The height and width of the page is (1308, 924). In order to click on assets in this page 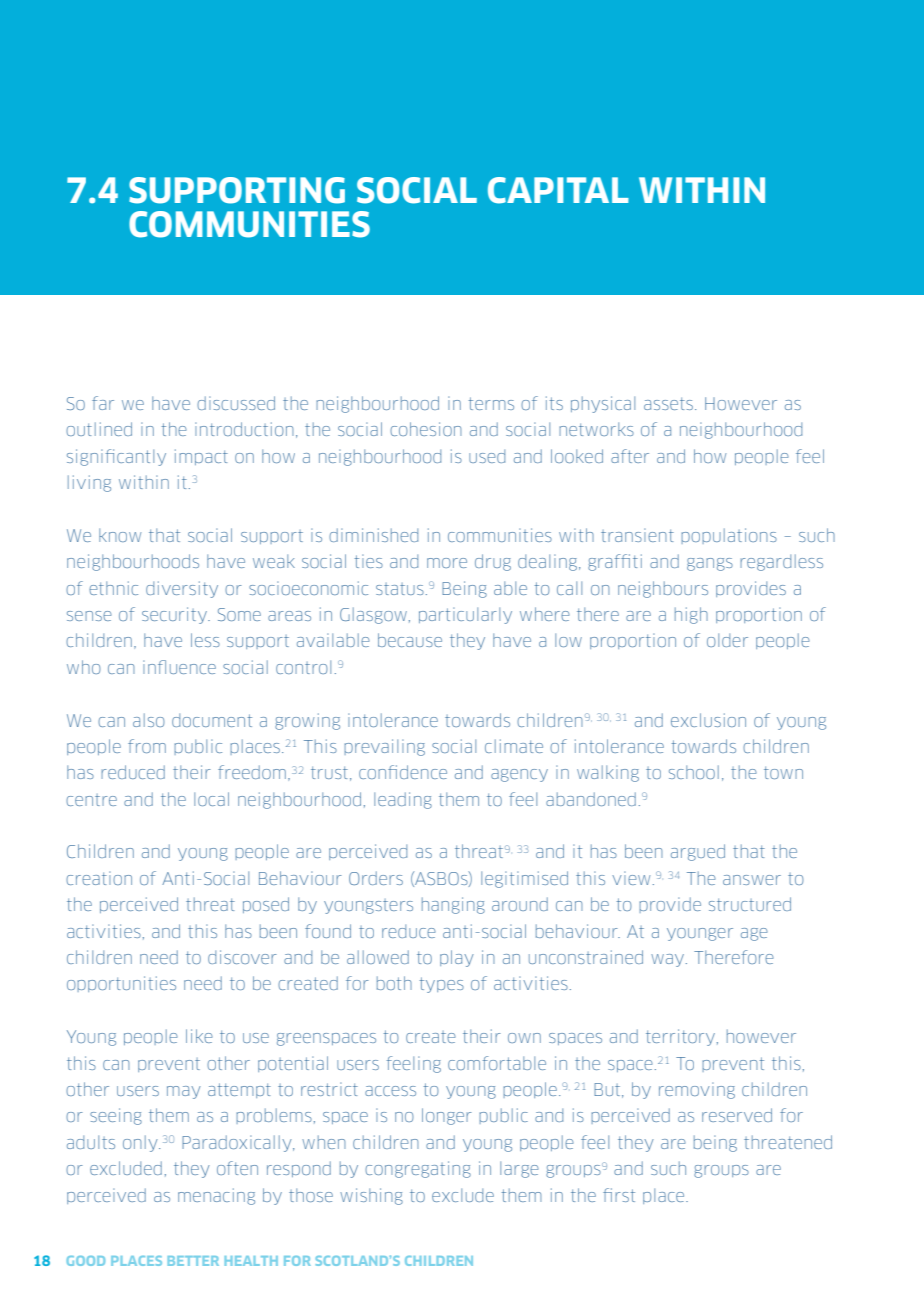, I will do `click(668, 403)`.
